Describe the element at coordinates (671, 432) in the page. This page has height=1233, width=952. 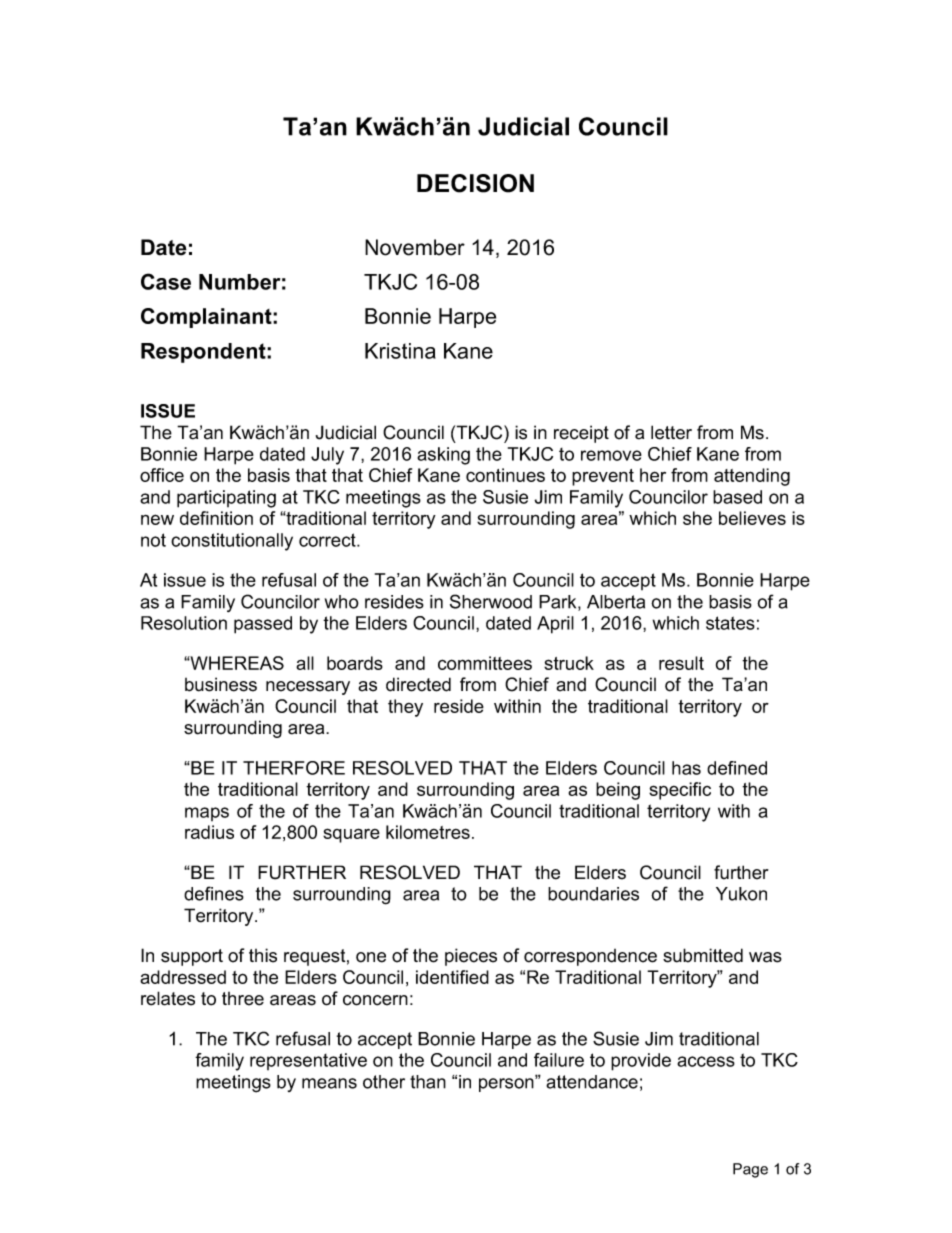
I see `letter` at that location.
